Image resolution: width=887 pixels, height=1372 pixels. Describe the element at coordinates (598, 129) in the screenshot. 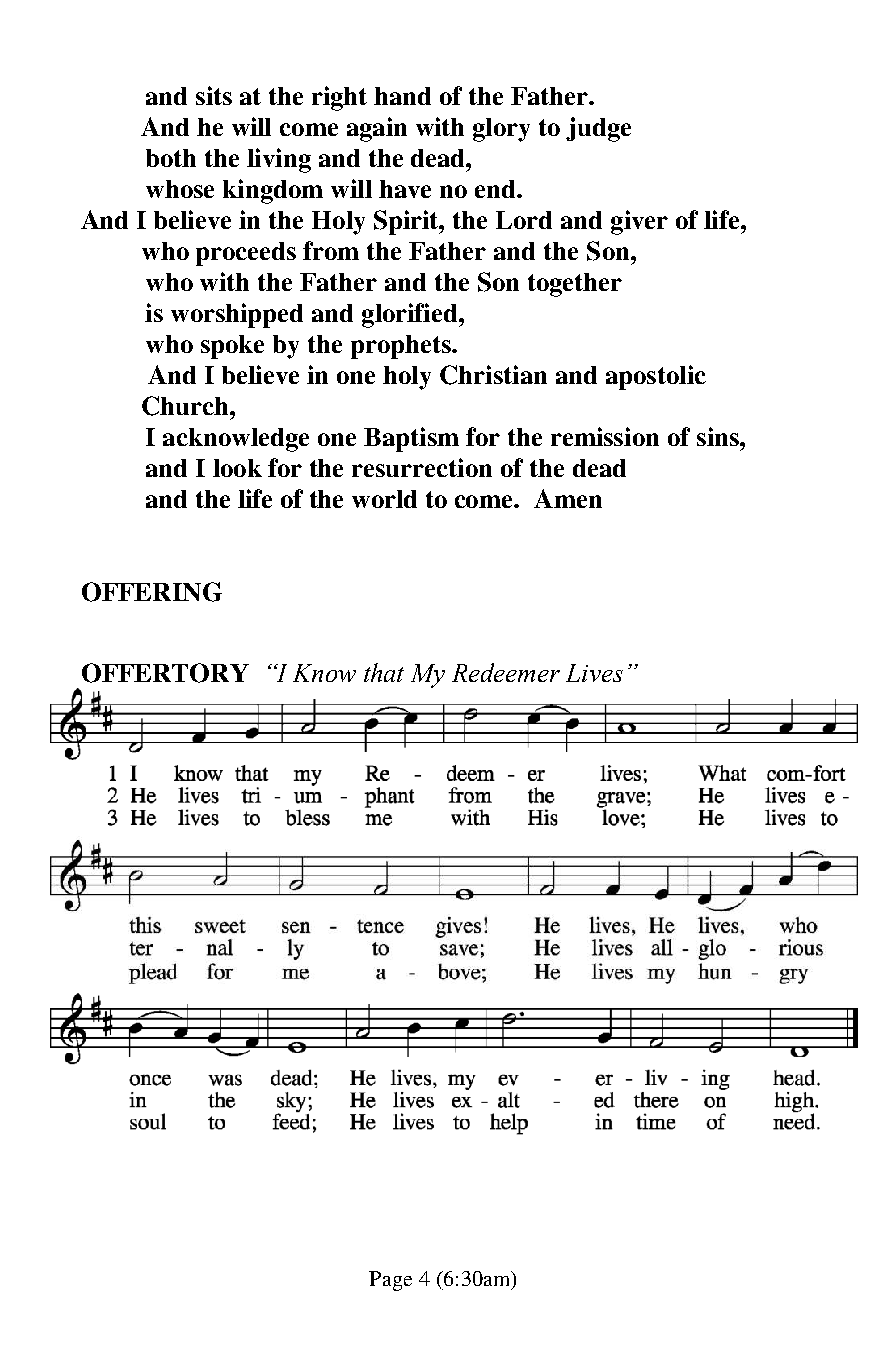

I see `judge` at that location.
